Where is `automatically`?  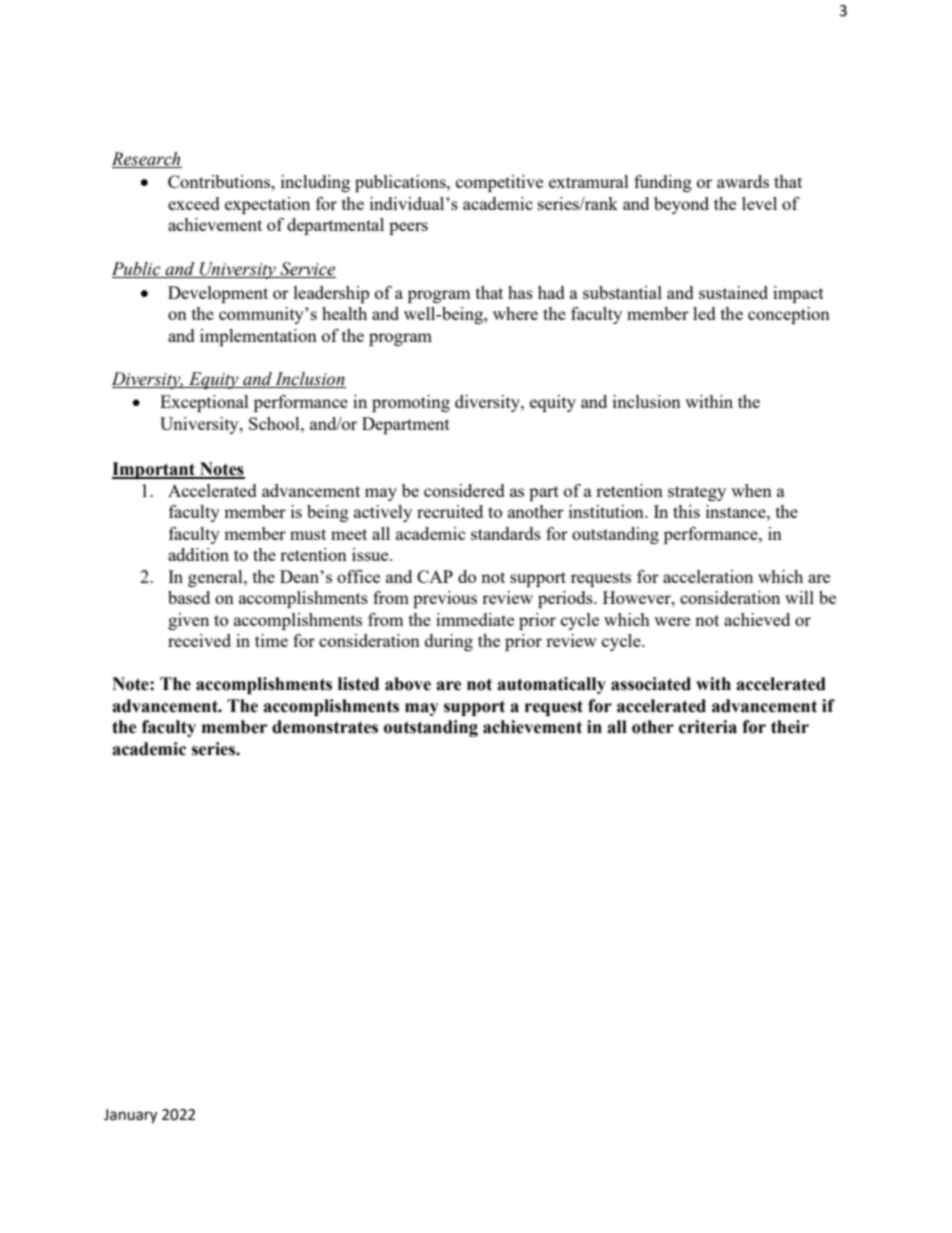
automatically is located at coordinates (551, 685).
